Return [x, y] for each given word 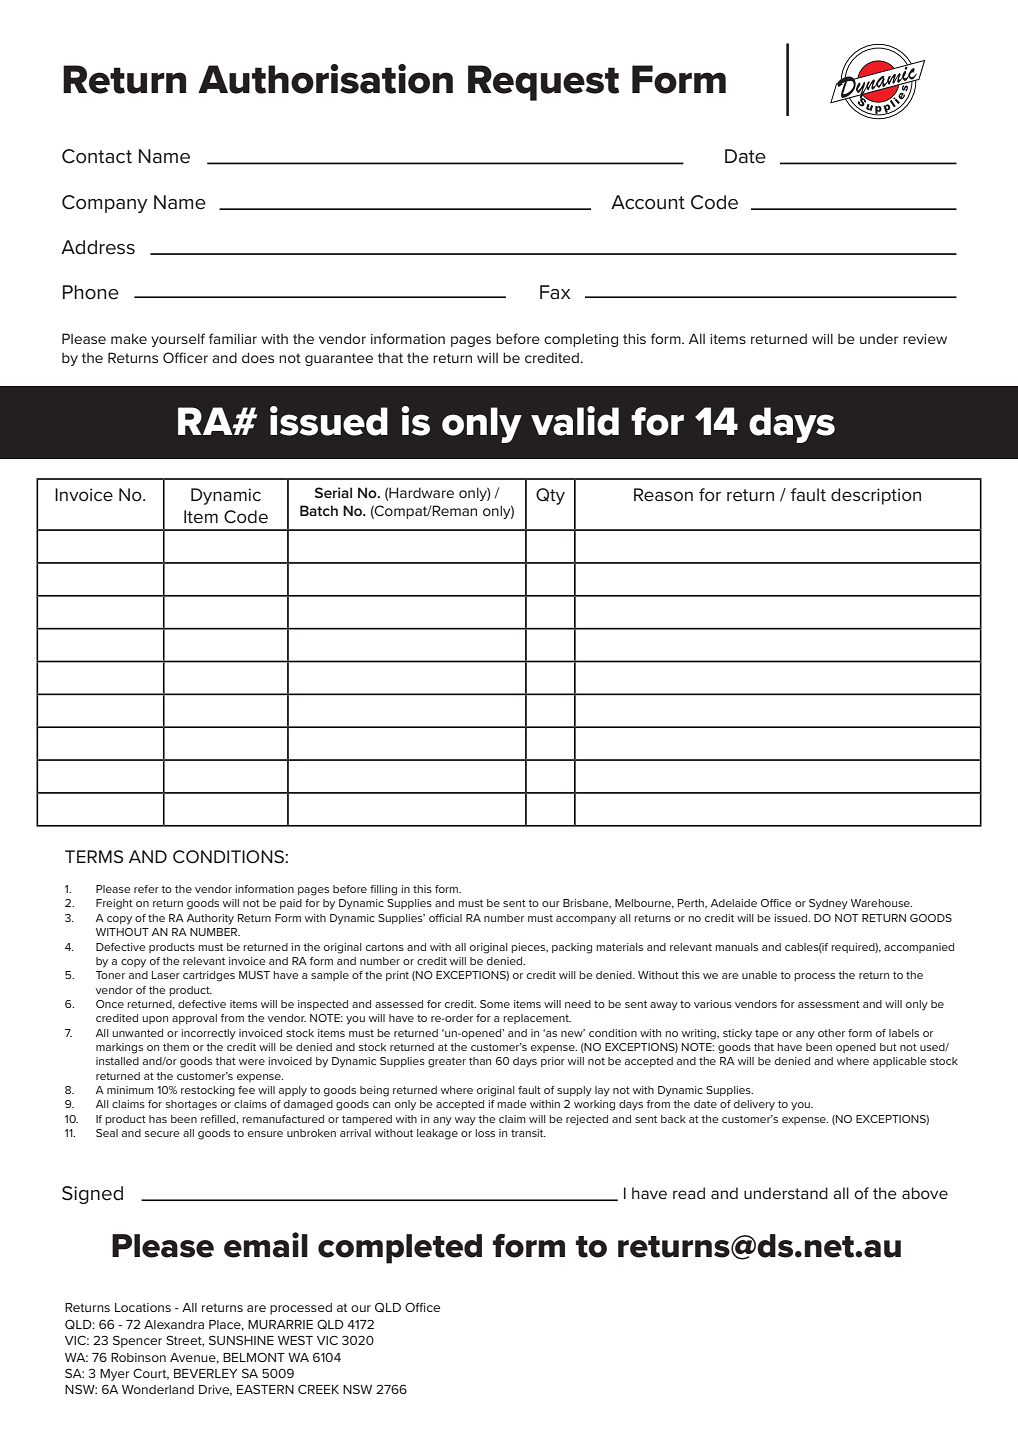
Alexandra [174, 1324]
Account [648, 202]
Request [543, 83]
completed [400, 1249]
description [876, 496]
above [925, 1193]
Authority [210, 919]
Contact [97, 156]
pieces [529, 948]
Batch [319, 510]
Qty [550, 496]
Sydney [828, 904]
